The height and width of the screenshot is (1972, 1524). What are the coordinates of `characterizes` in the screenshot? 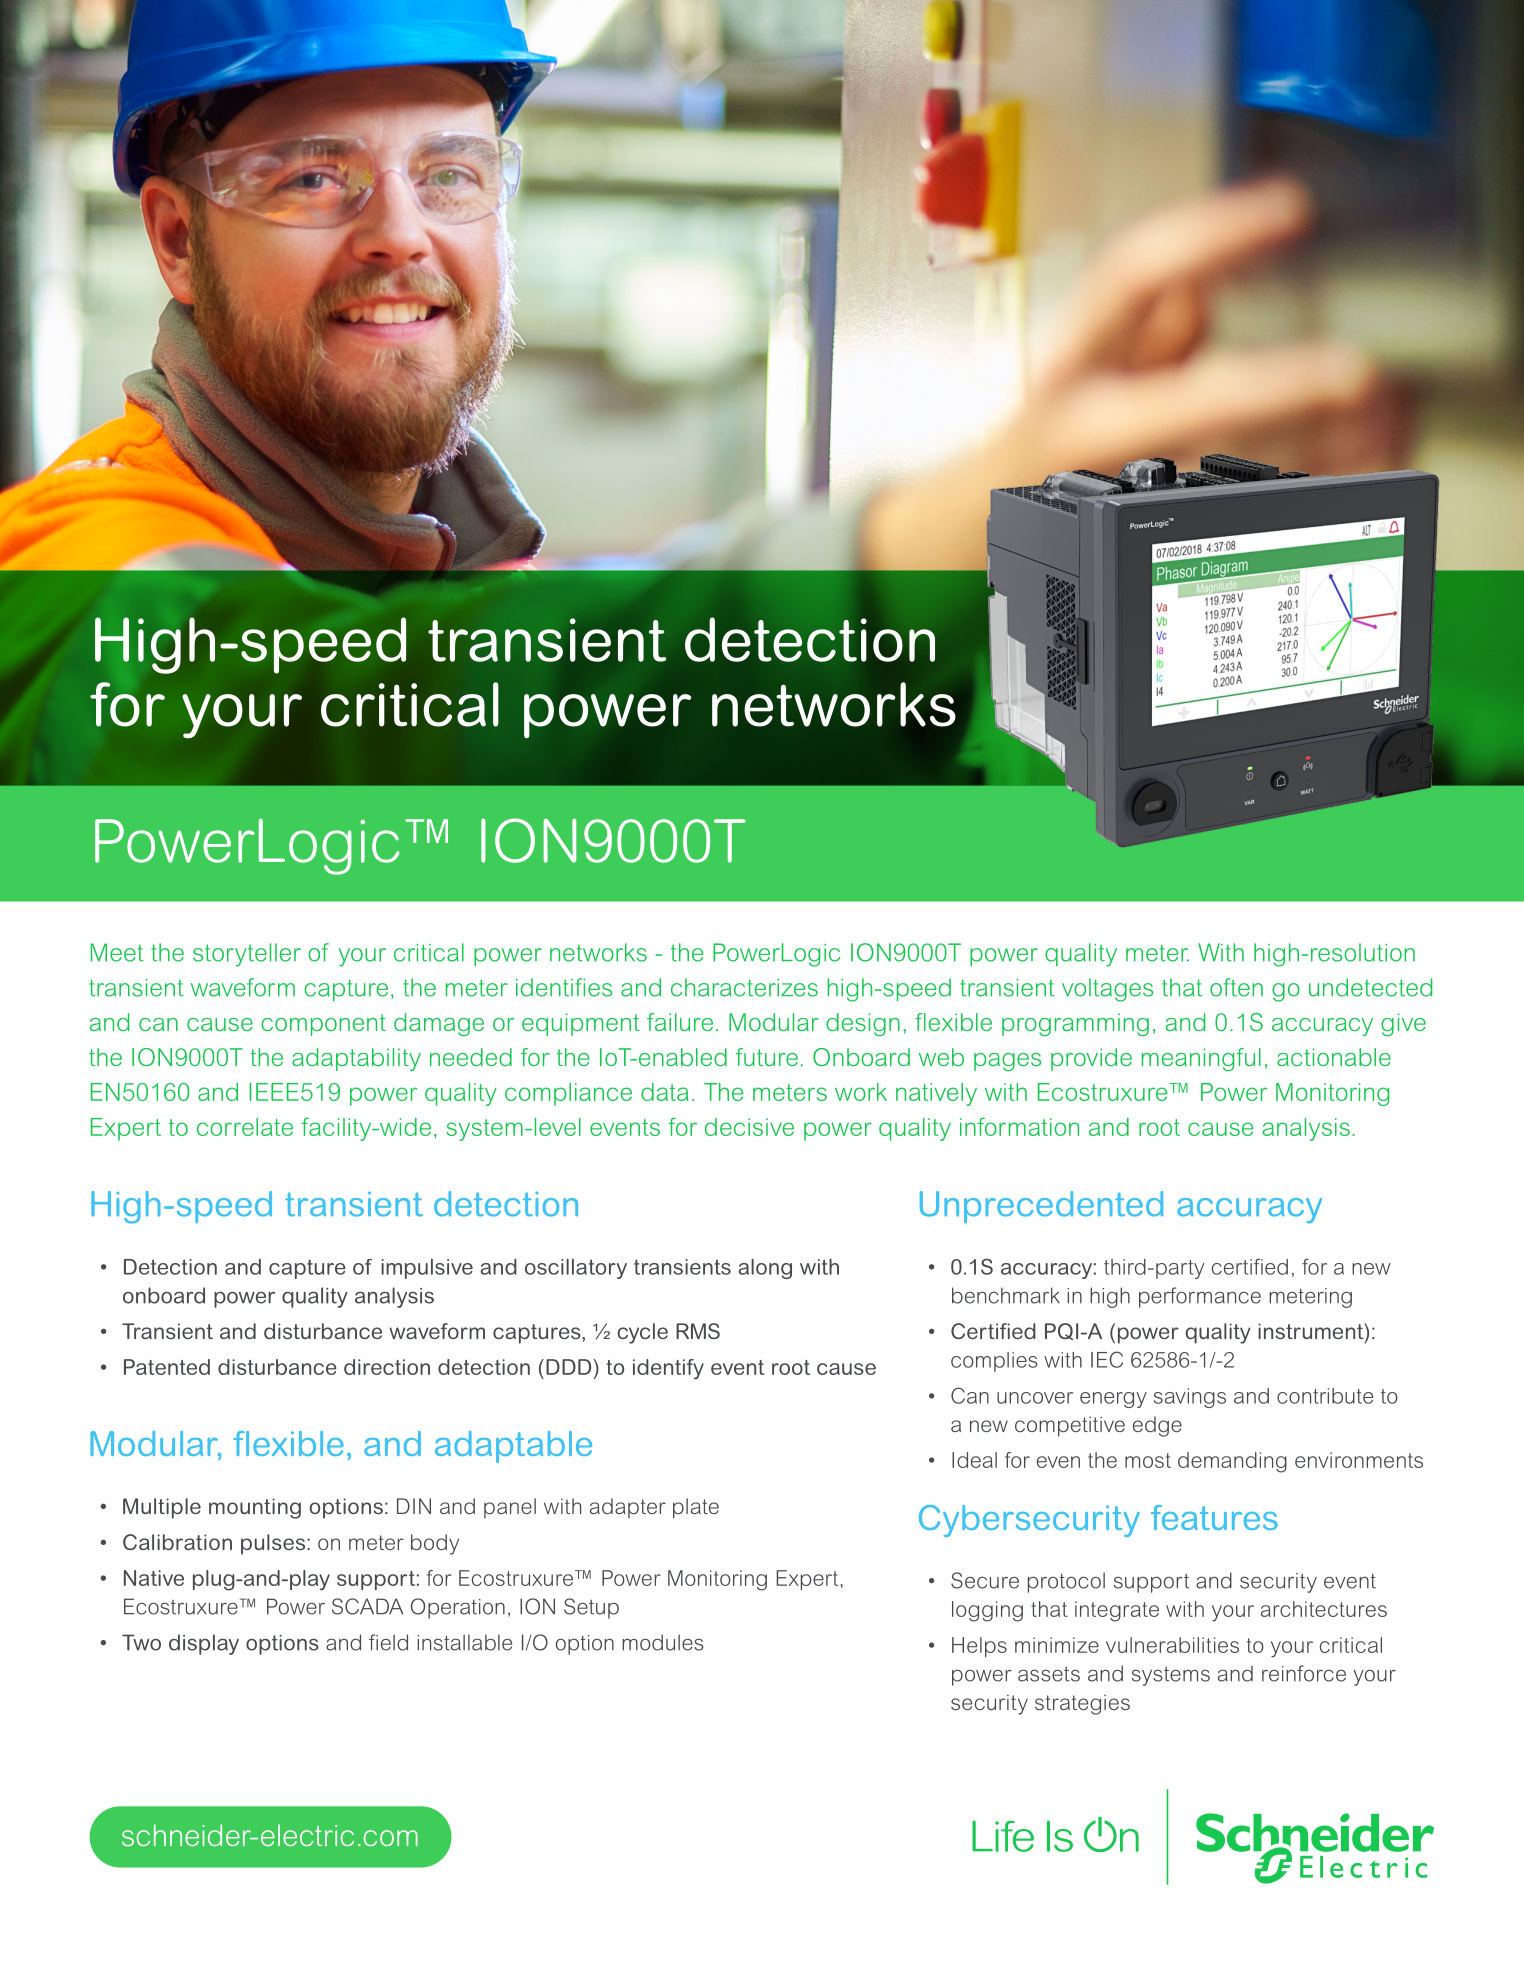 It's located at (744, 987).
